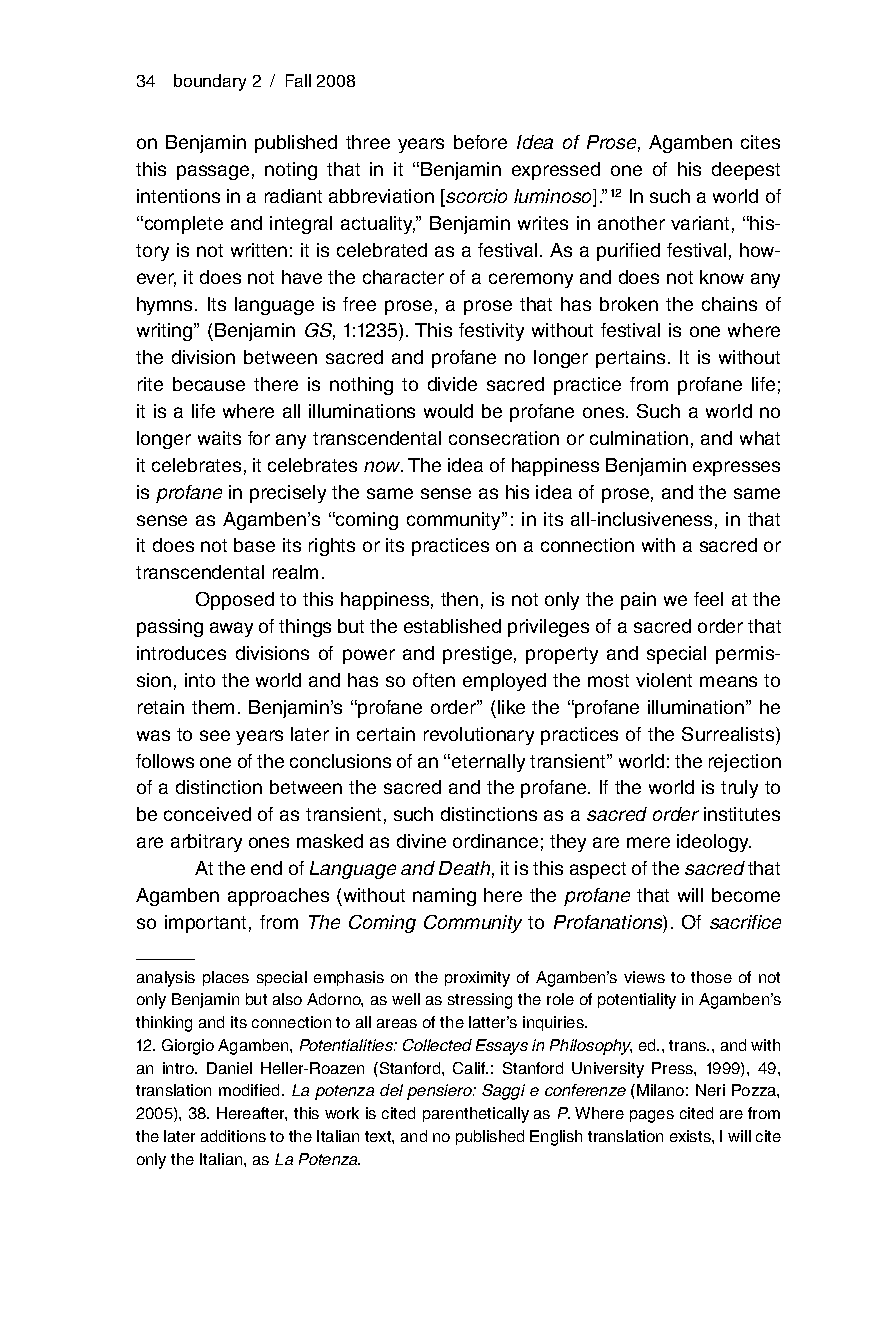  What do you see at coordinates (219, 438) in the screenshot?
I see `waits` at bounding box center [219, 438].
